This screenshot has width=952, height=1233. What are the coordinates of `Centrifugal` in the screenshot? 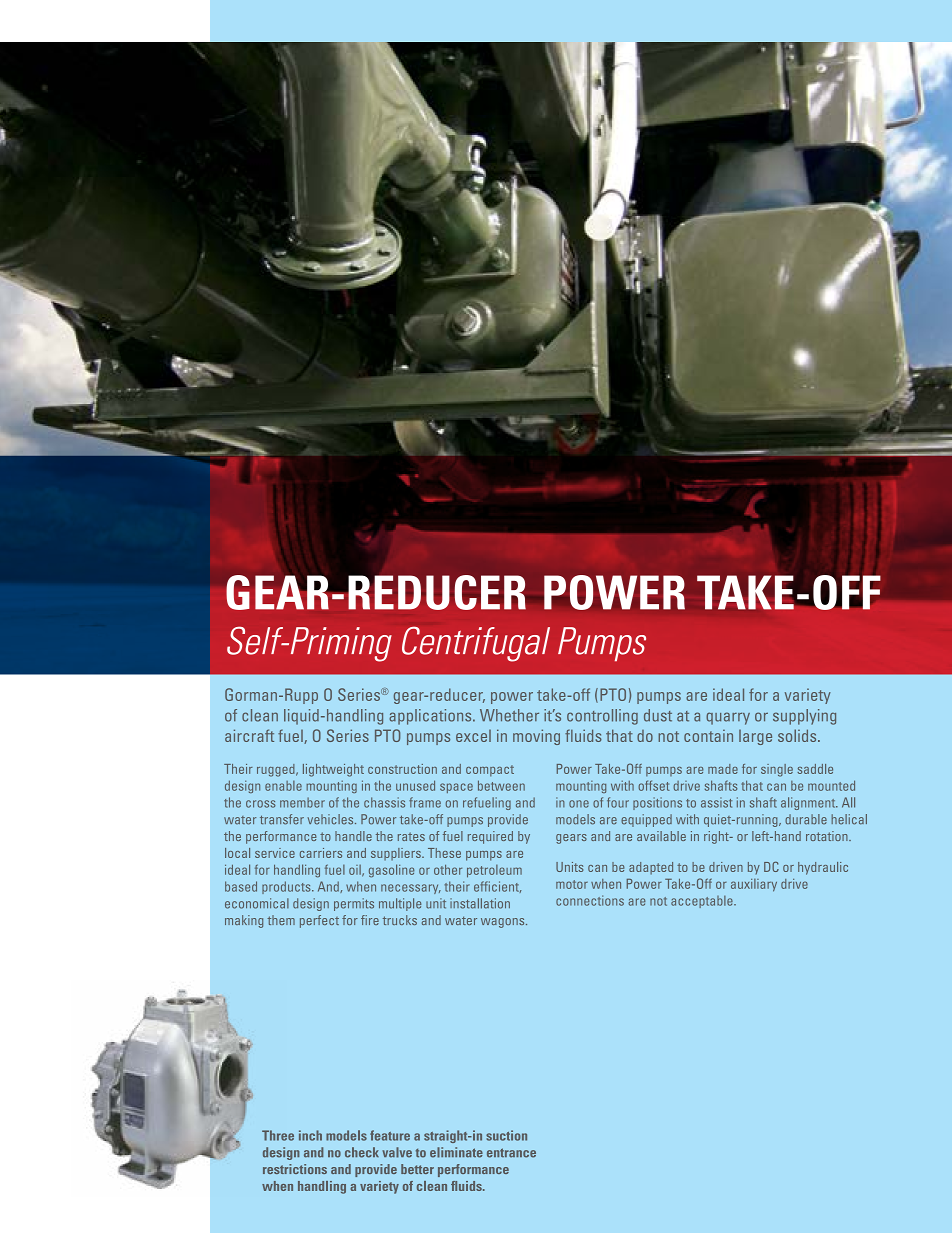 It's located at (476, 644).
